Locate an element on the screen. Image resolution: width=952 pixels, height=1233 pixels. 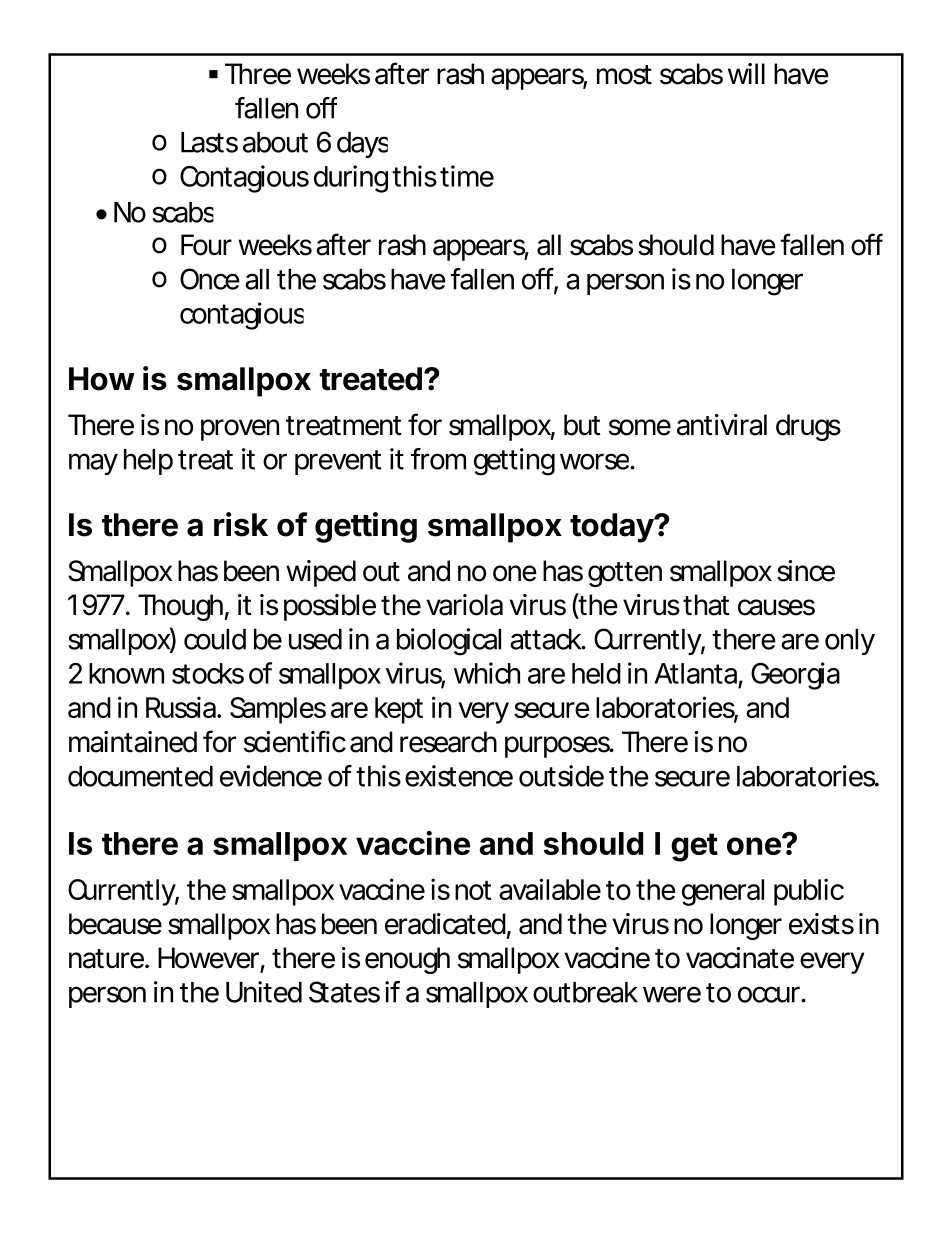
Four is located at coordinates (206, 245).
